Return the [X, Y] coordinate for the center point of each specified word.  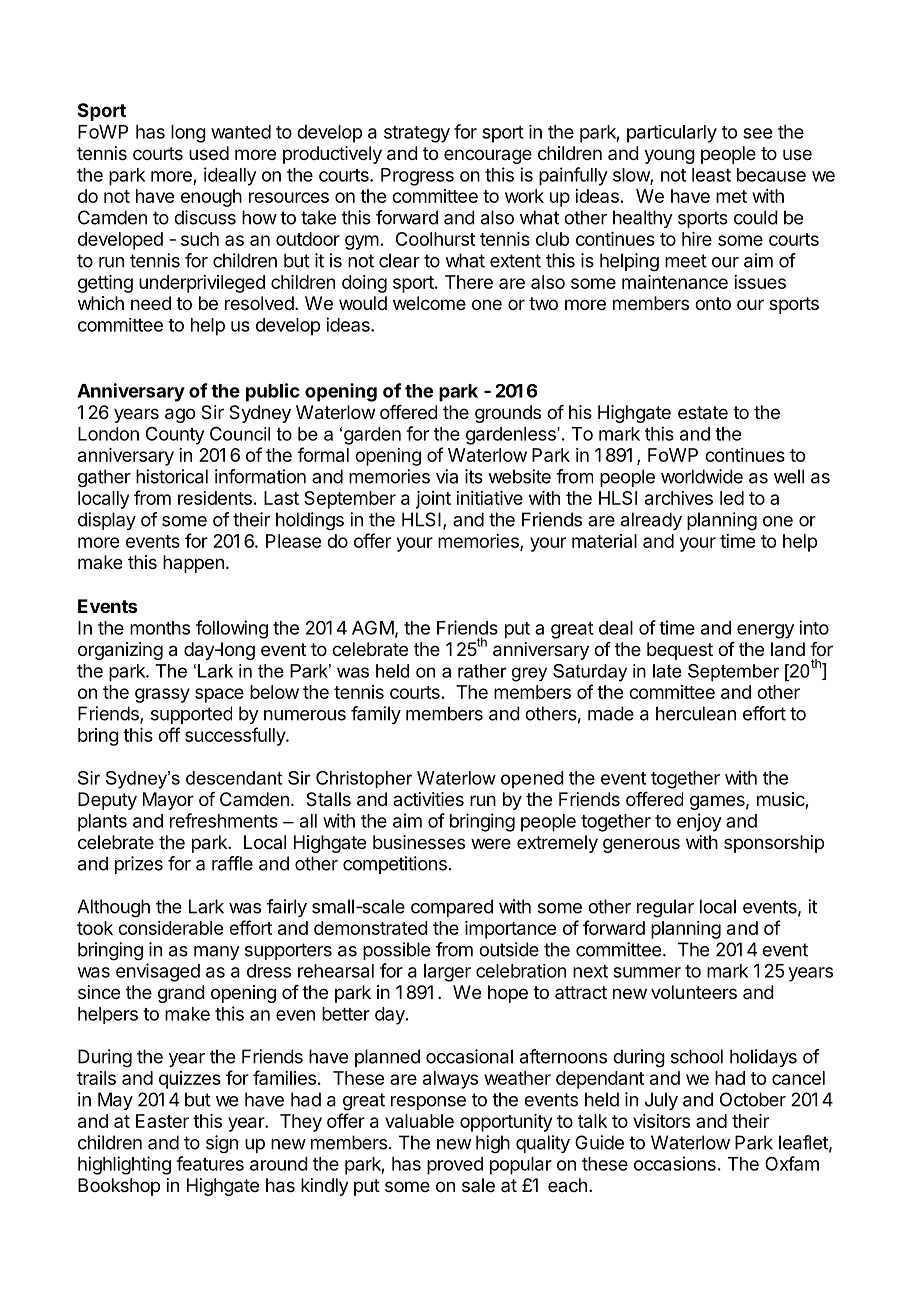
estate [703, 413]
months [160, 628]
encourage [488, 156]
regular [665, 908]
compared [452, 908]
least [711, 175]
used [209, 153]
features [210, 1163]
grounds [508, 414]
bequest [680, 651]
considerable [170, 928]
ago [180, 415]
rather [482, 671]
